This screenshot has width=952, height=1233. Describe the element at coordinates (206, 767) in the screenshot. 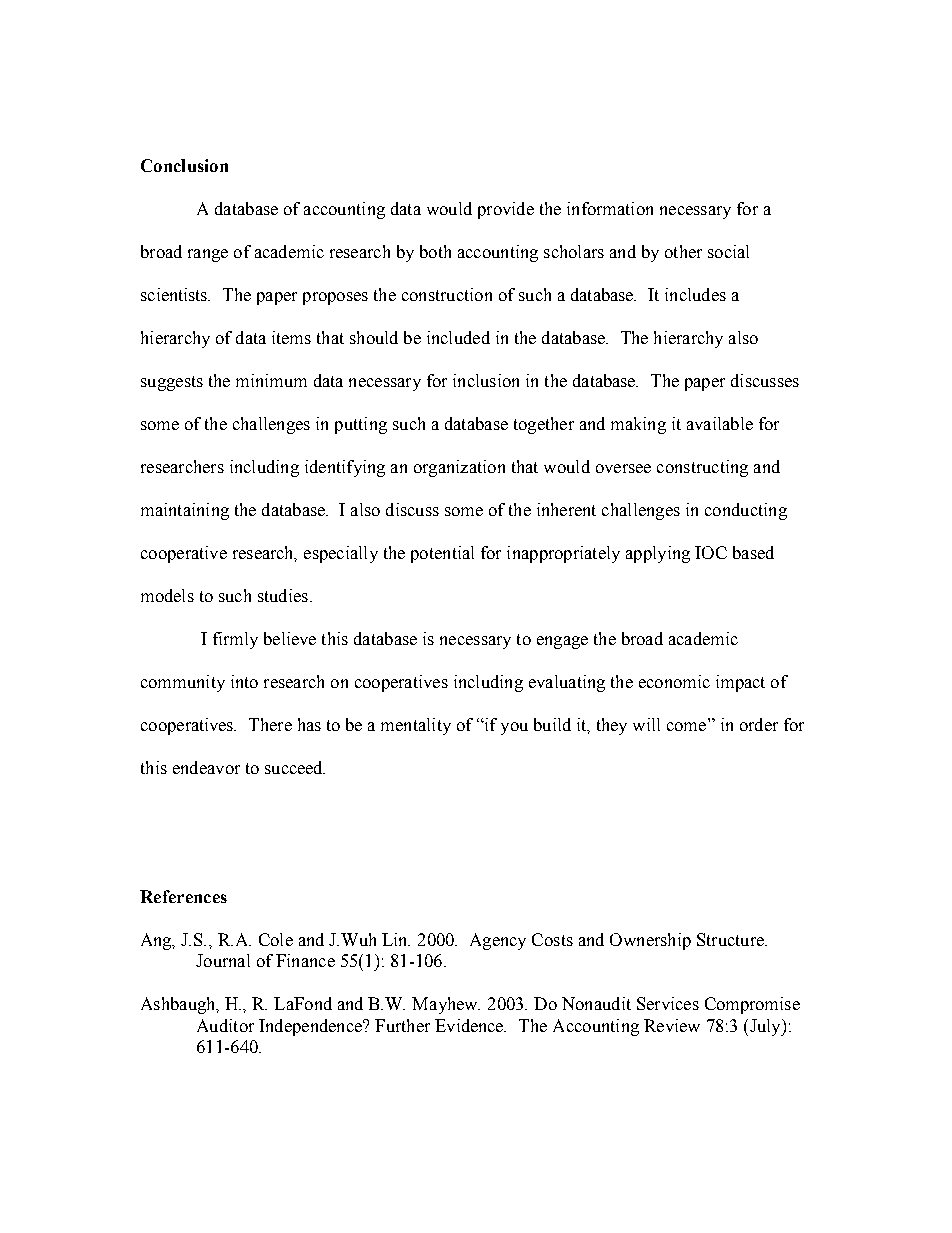

I see `endeavor` at that location.
